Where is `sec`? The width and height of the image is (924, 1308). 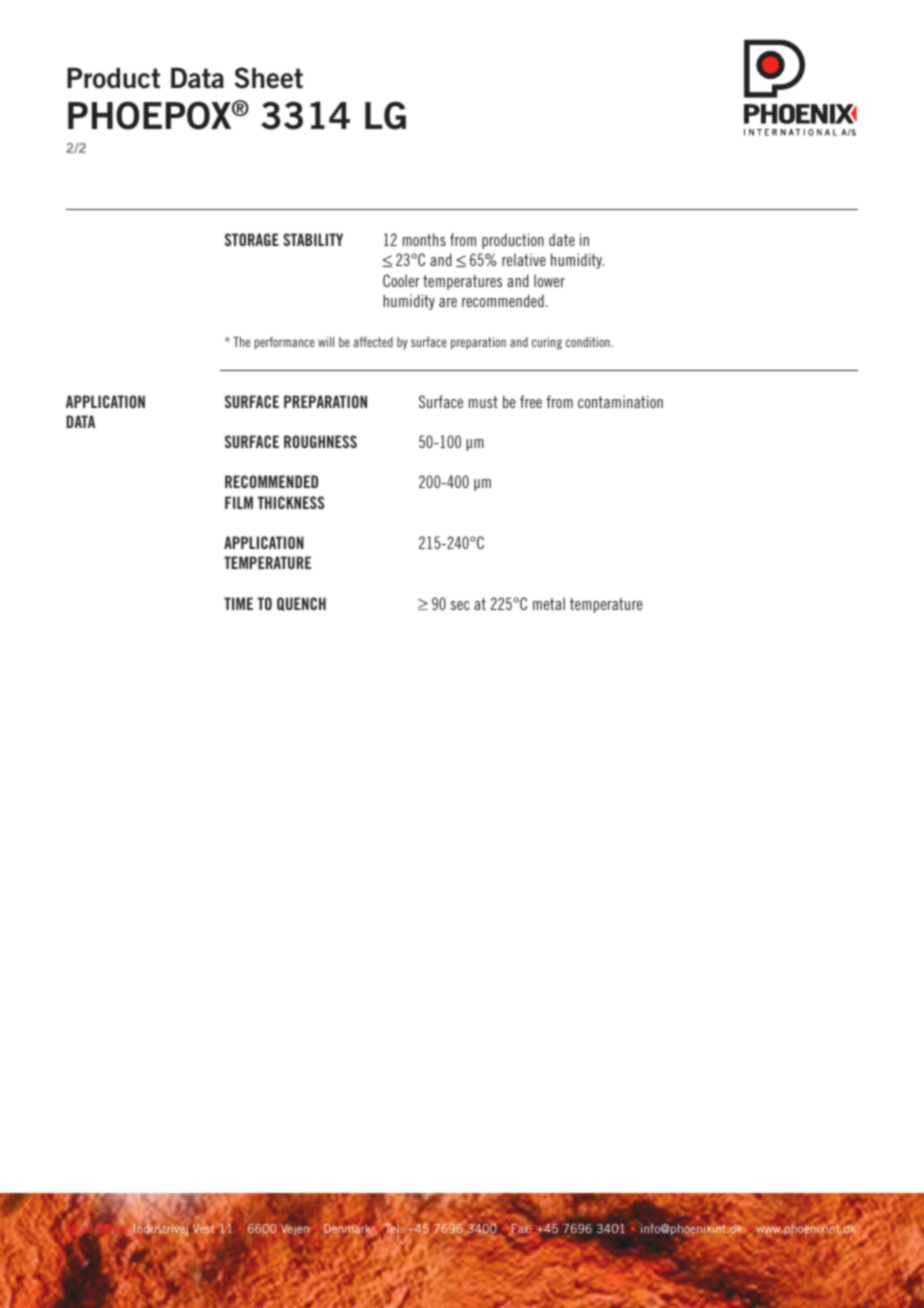 sec is located at coordinates (460, 605).
